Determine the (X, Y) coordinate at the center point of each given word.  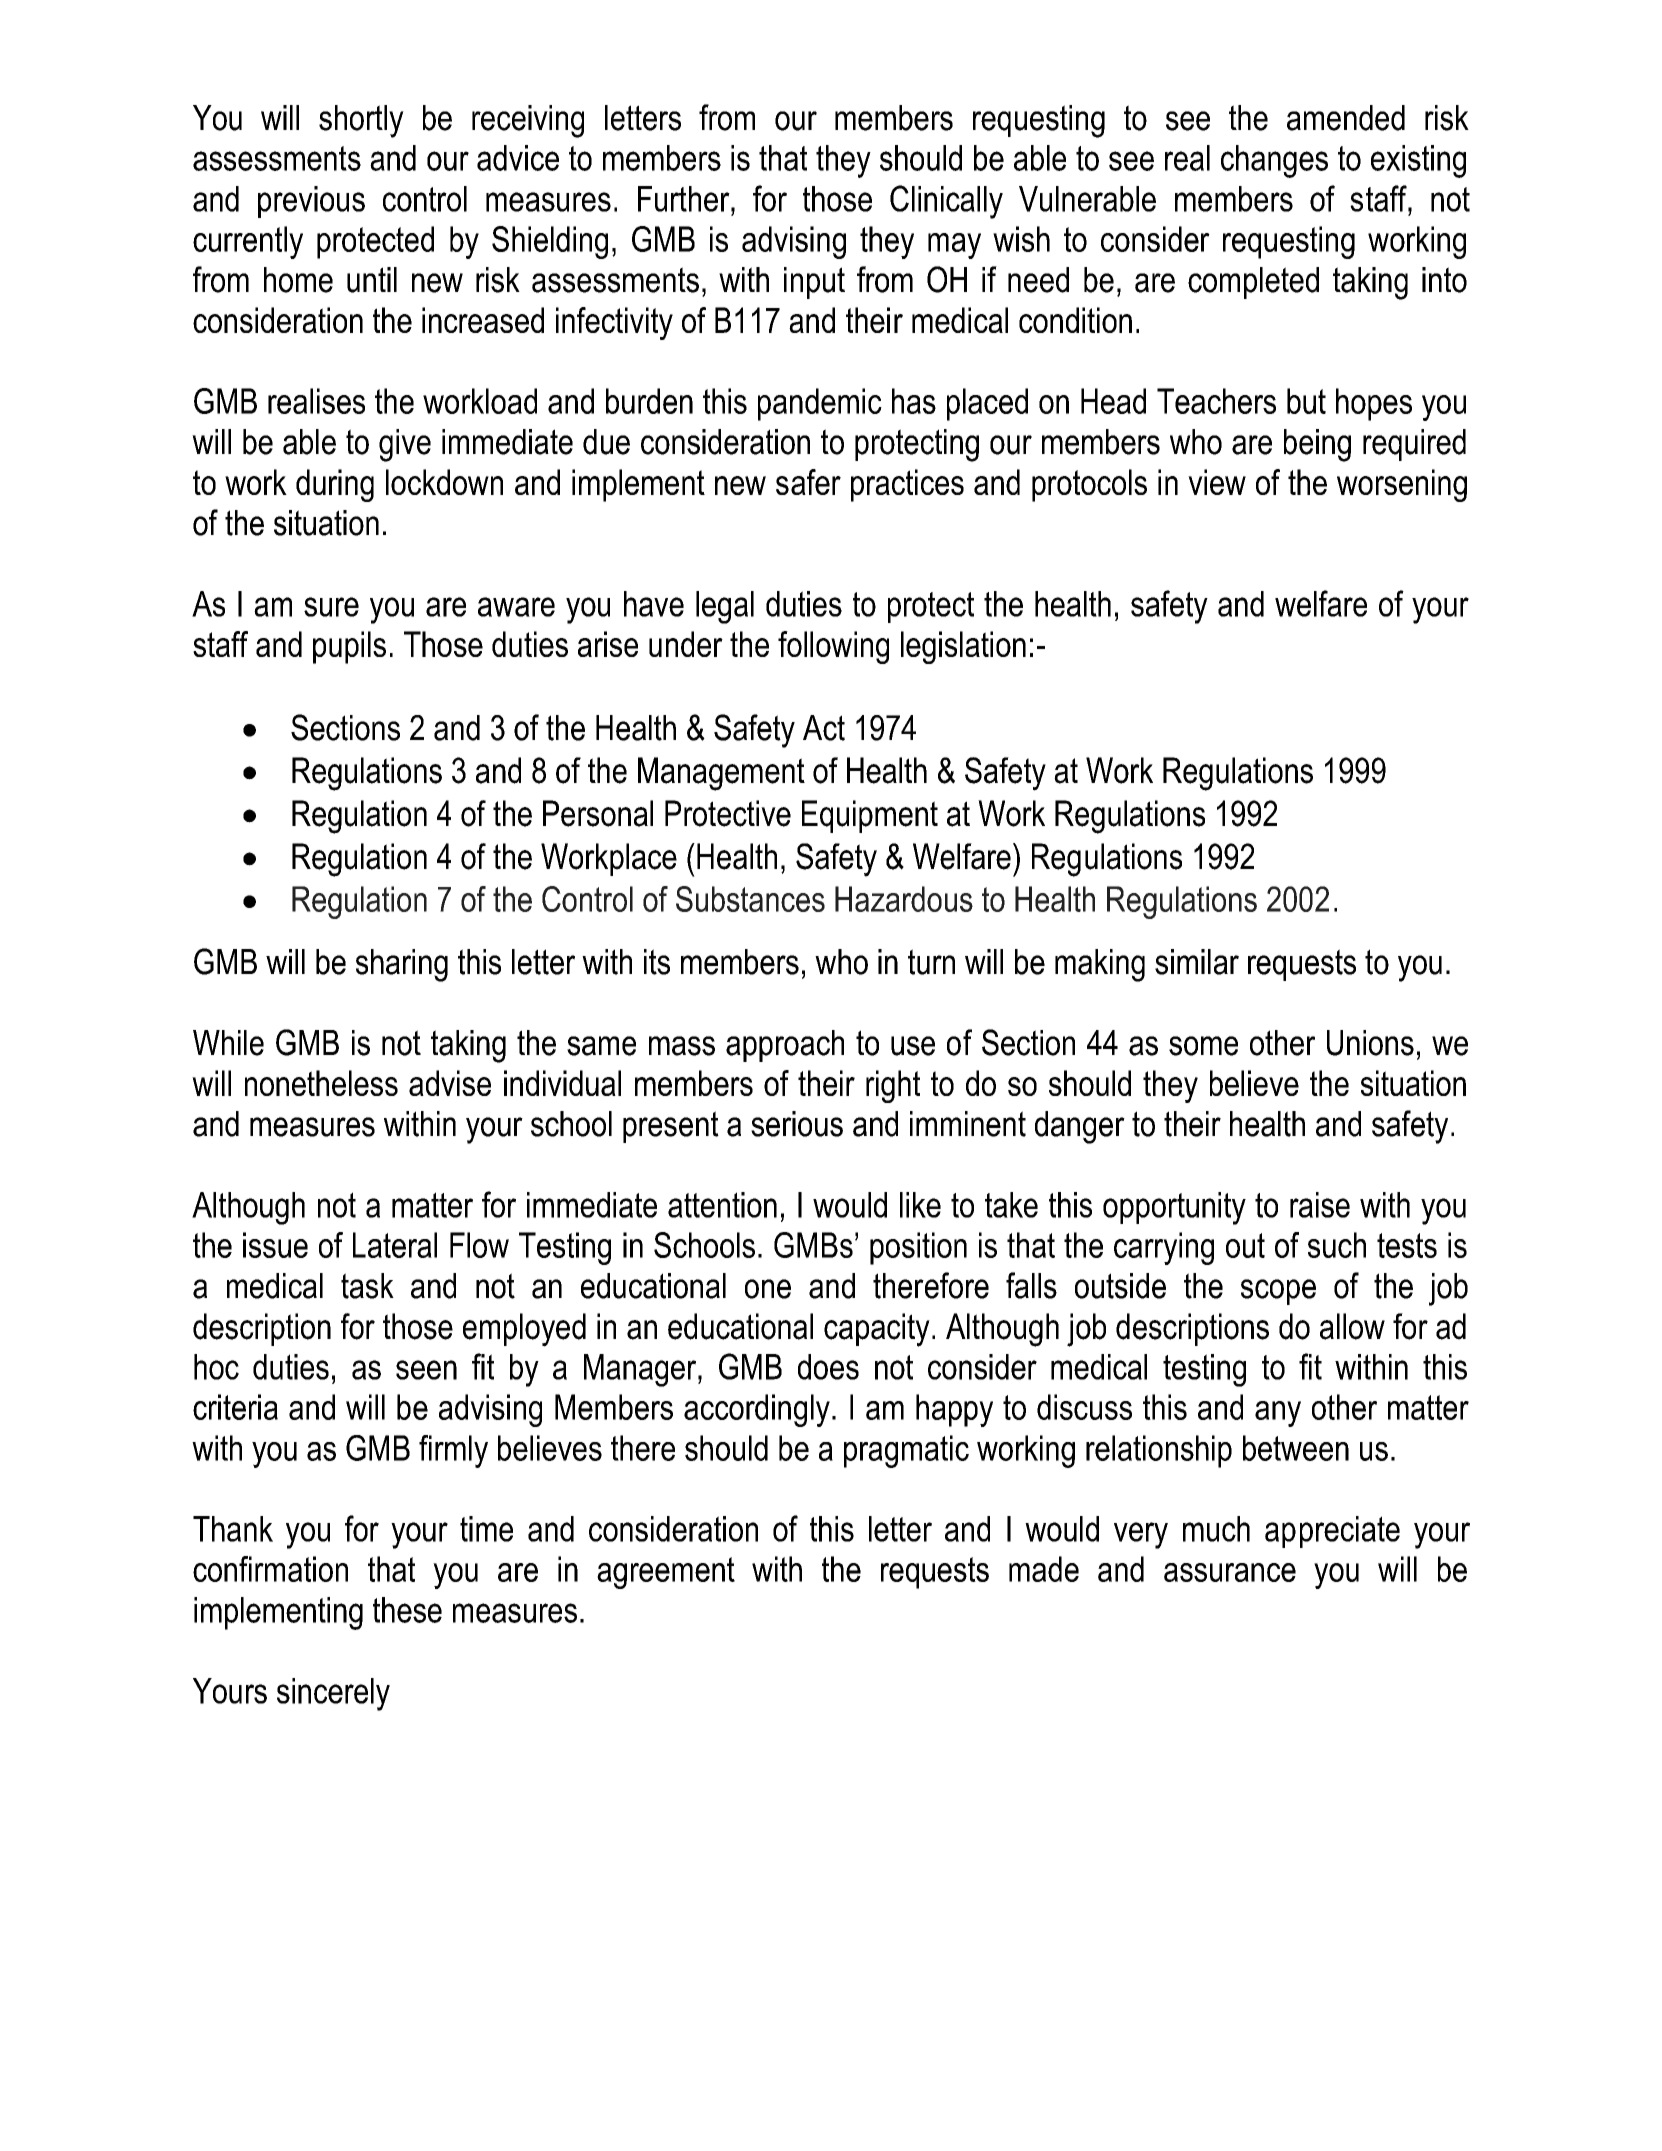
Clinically (946, 202)
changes (1274, 161)
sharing (402, 965)
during (335, 485)
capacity (877, 1330)
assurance (1230, 1572)
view (1217, 482)
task (367, 1286)
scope (1278, 1292)
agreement (666, 1573)
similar (1197, 962)
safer (808, 482)
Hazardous (904, 899)
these (407, 1610)
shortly (361, 121)
